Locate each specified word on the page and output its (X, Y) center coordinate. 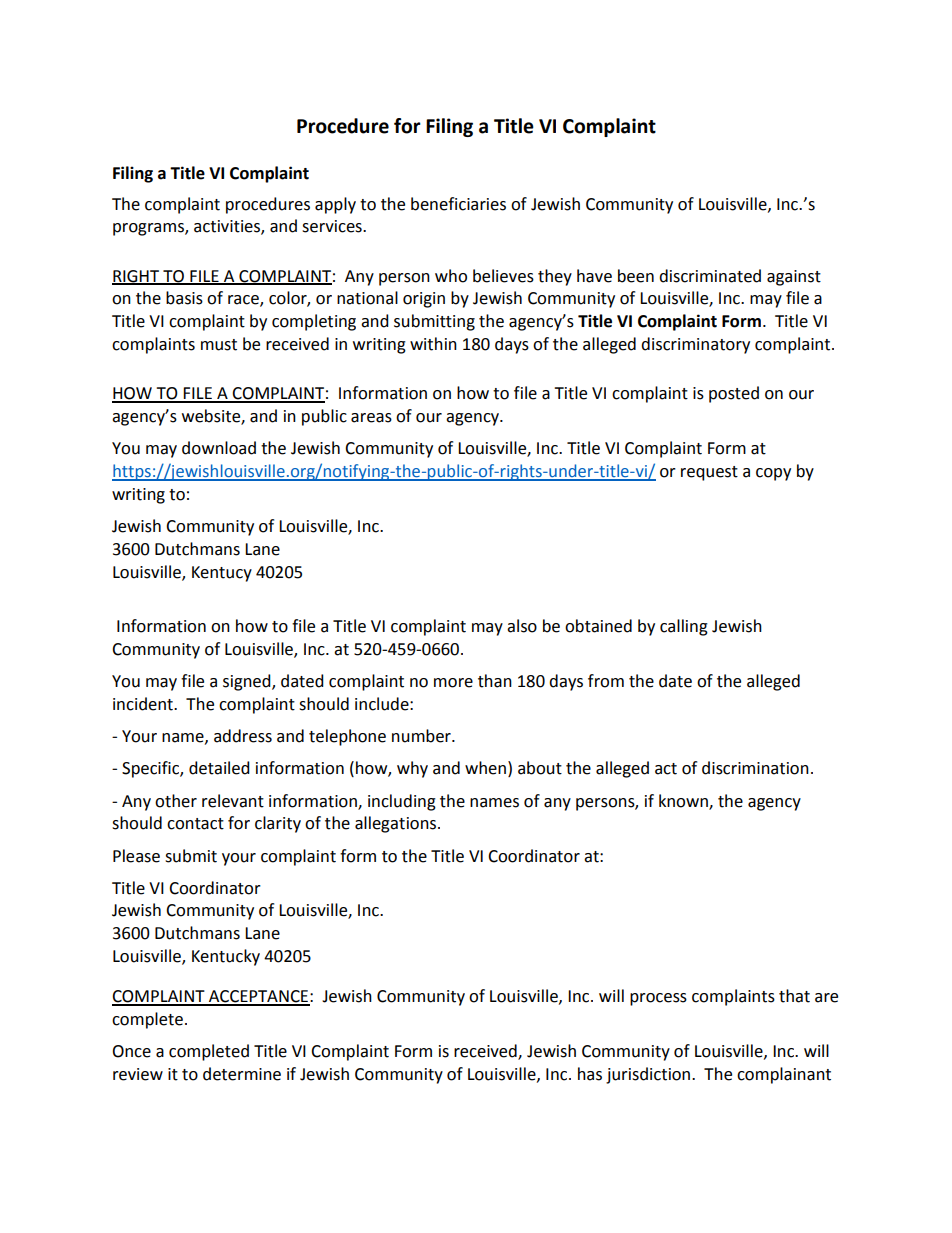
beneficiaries (458, 204)
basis (184, 298)
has (590, 1074)
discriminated (710, 276)
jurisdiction (649, 1075)
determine (242, 1074)
